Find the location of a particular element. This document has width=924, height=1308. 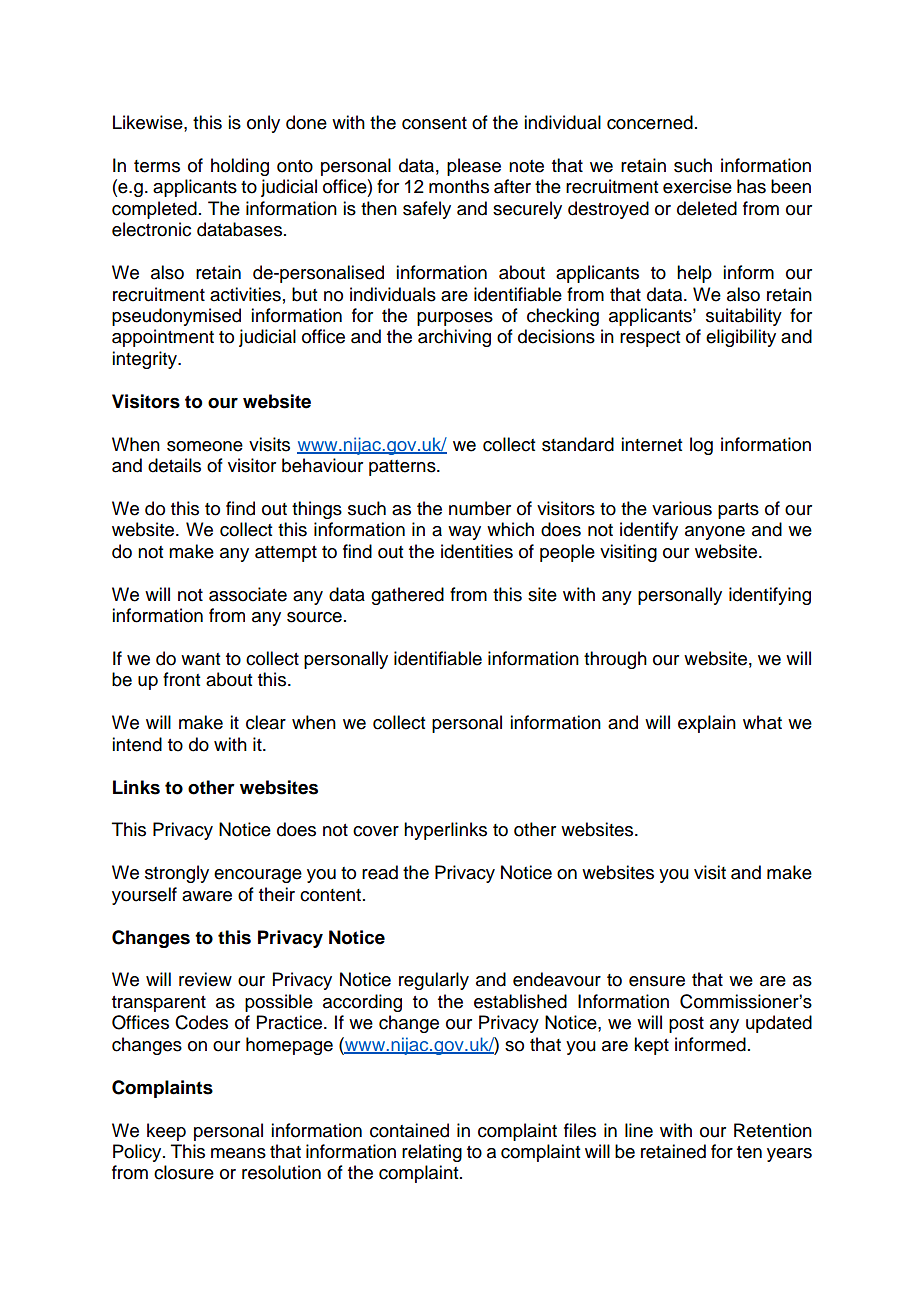

relating is located at coordinates (432, 1153).
